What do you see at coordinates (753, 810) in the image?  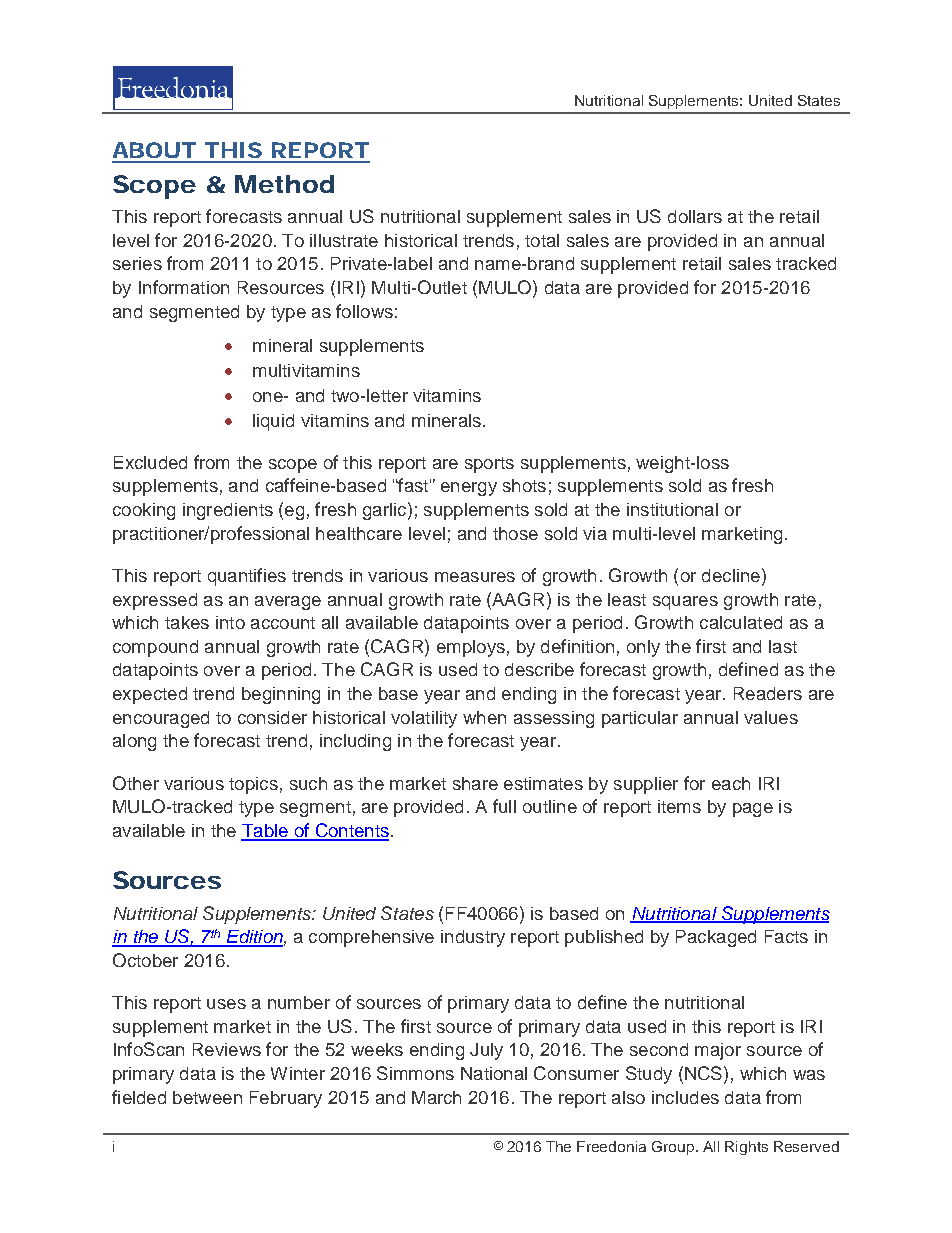 I see `page` at bounding box center [753, 810].
